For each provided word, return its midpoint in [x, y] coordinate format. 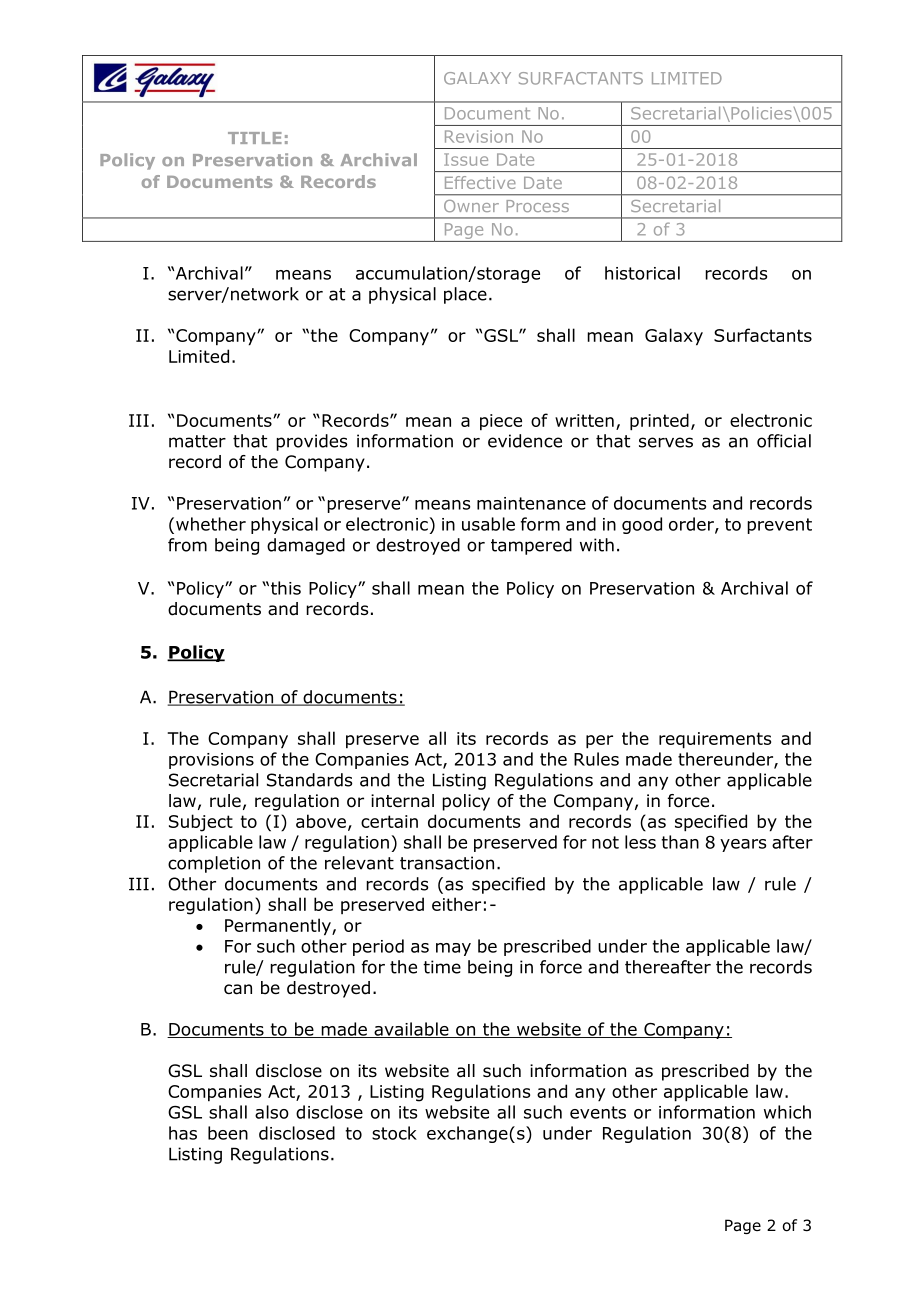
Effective [480, 182]
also [272, 1112]
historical [642, 273]
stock [394, 1133]
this [286, 588]
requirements [715, 740]
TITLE [255, 138]
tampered [531, 546]
